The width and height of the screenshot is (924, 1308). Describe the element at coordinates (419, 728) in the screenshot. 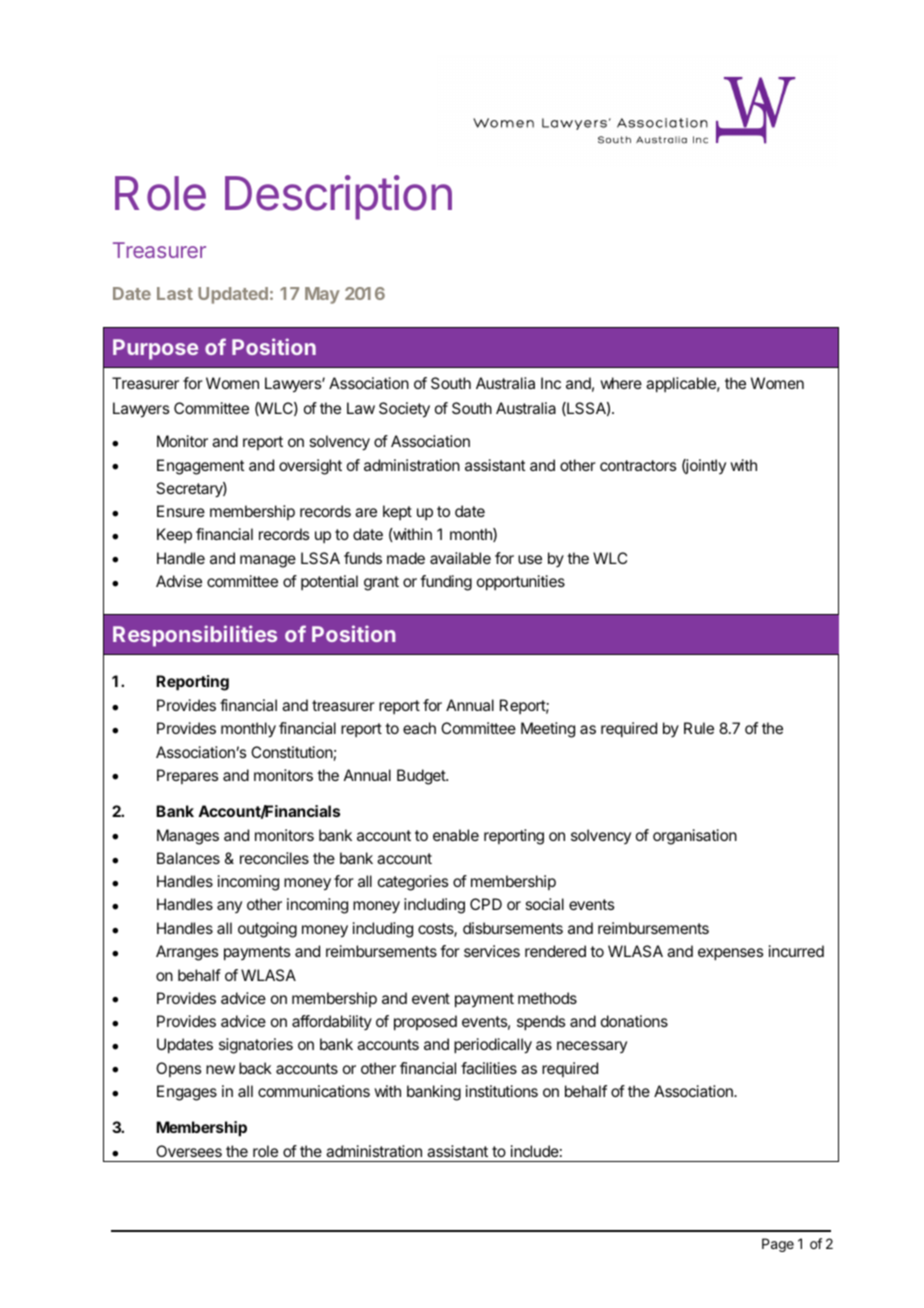

I see `each` at that location.
